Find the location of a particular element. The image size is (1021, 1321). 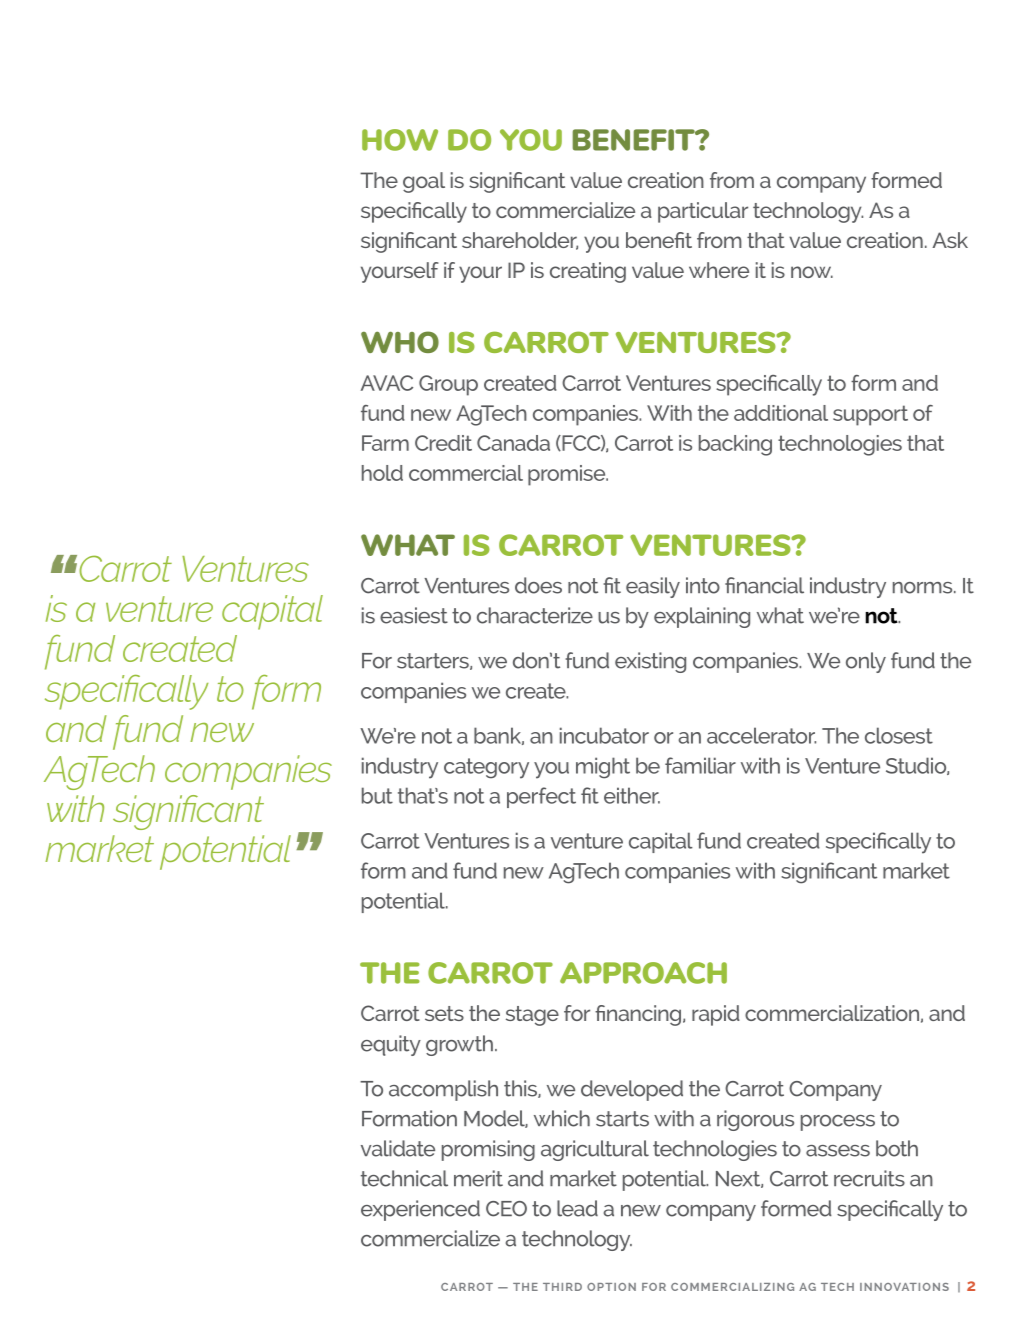

INNOVATIONS is located at coordinates (904, 1287).
